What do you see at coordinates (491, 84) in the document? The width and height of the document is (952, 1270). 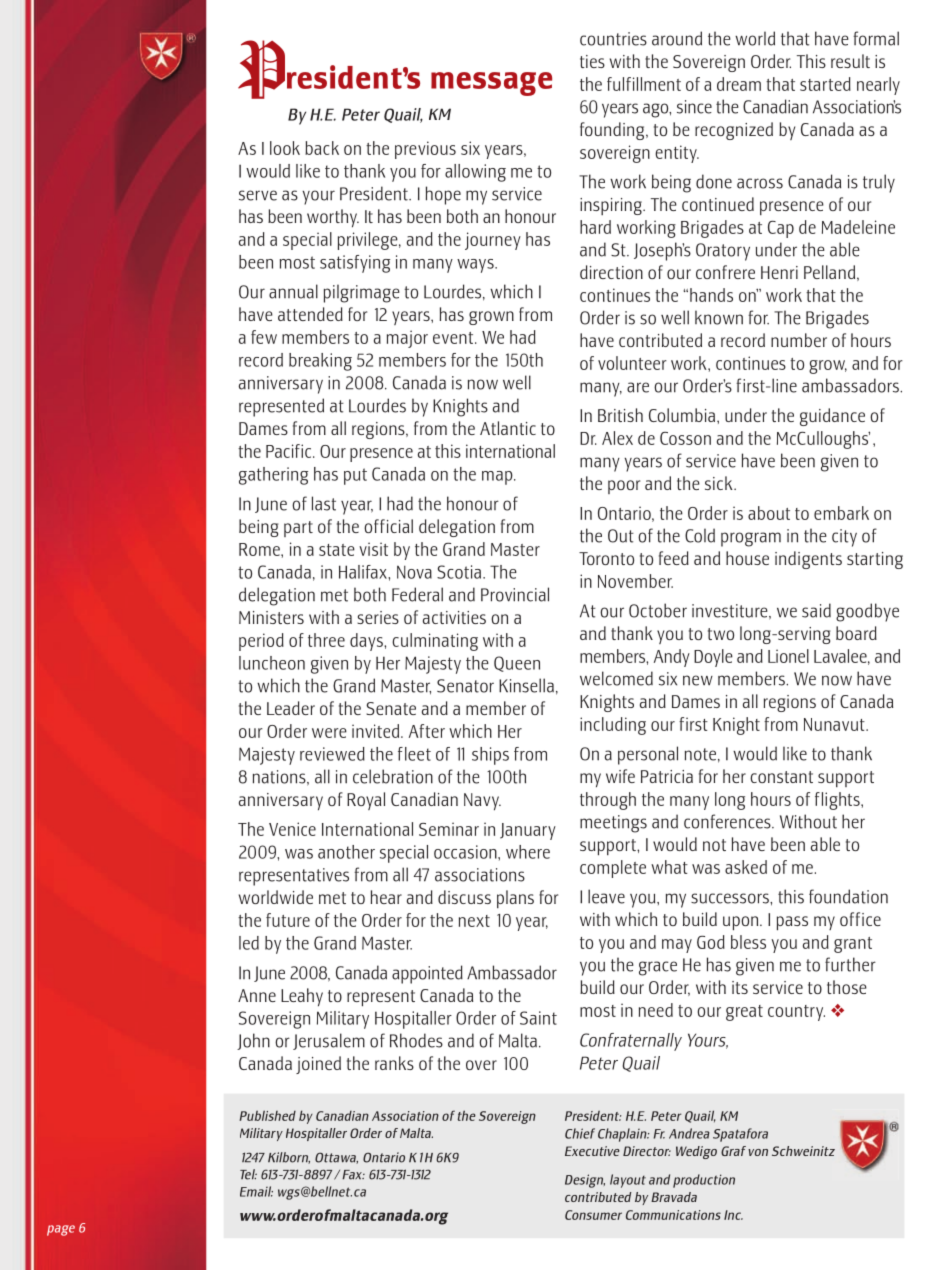 I see `message` at bounding box center [491, 84].
